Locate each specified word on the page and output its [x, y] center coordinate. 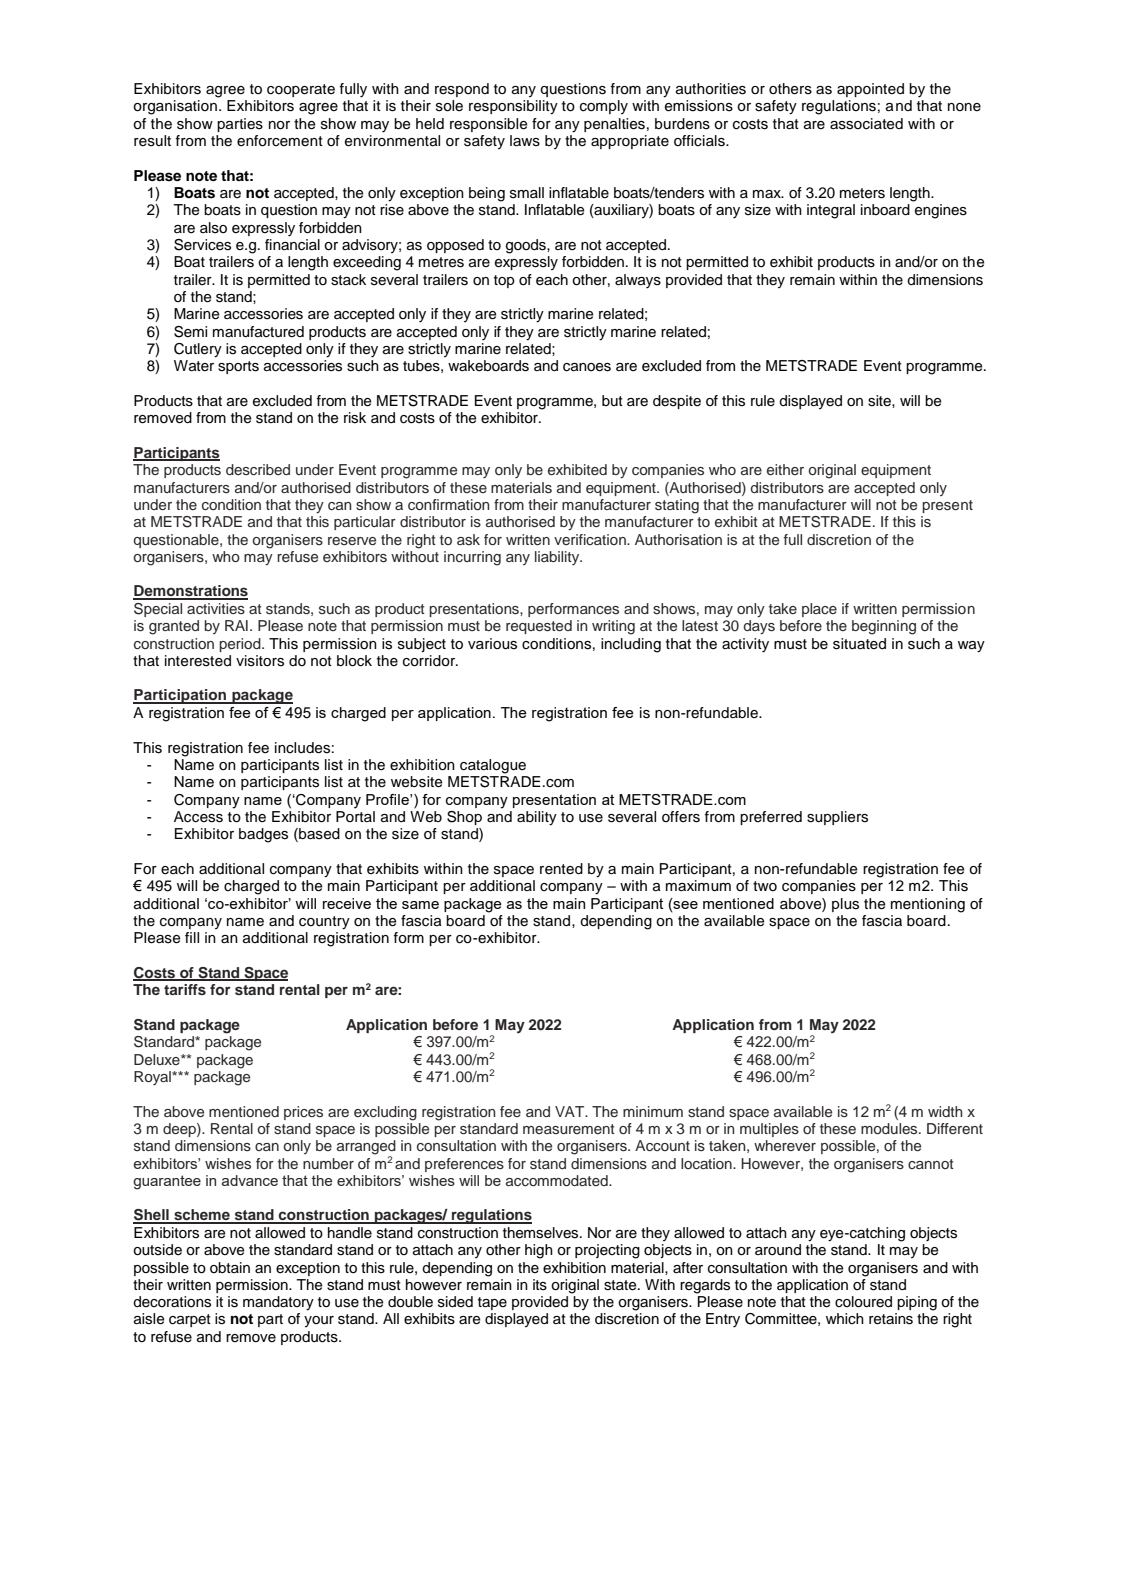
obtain [230, 1267]
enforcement [280, 141]
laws [525, 141]
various [492, 644]
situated [859, 644]
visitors [260, 661]
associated [866, 124]
